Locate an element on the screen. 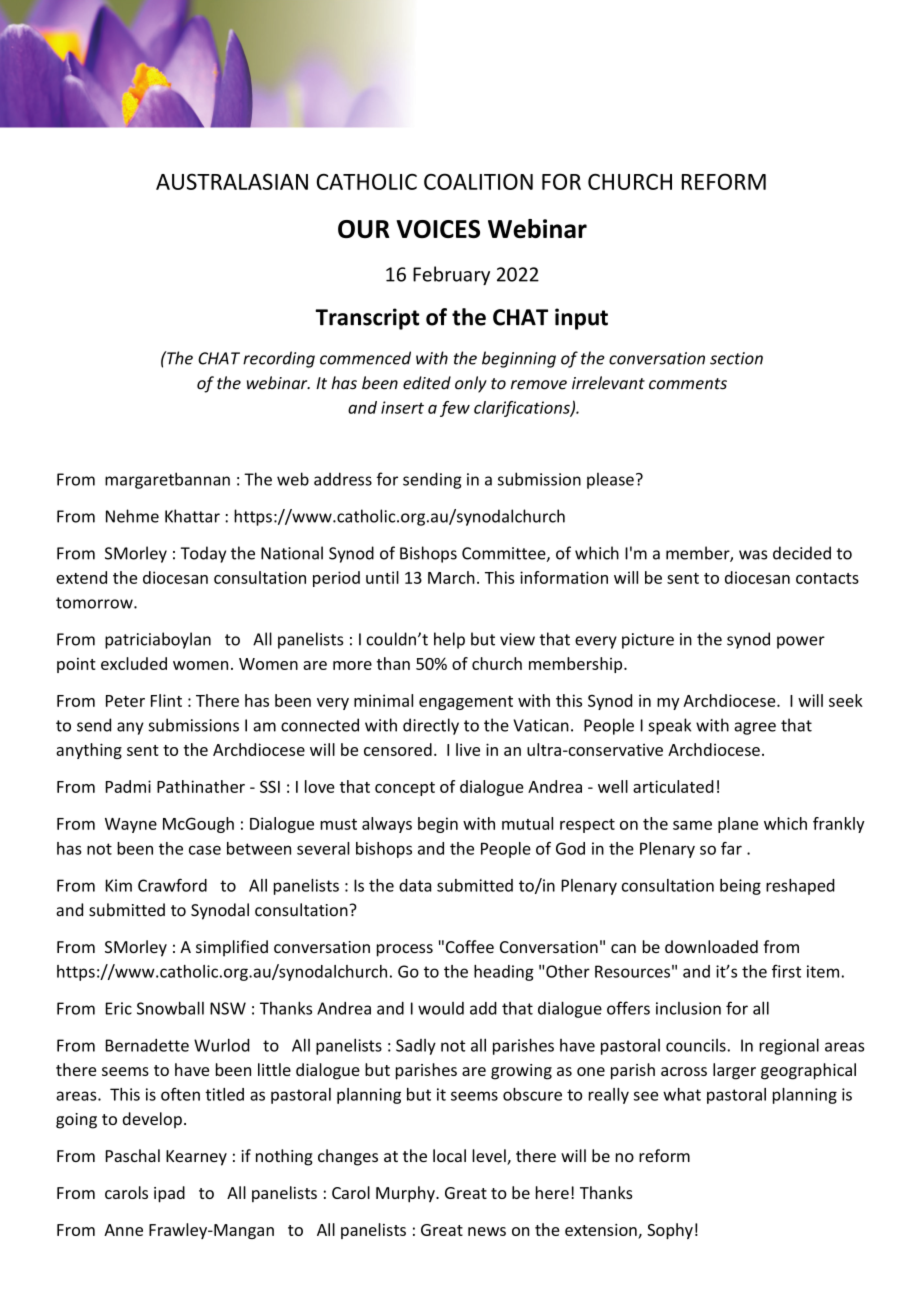 Image resolution: width=924 pixels, height=1307 pixels. recording is located at coordinates (279, 359).
